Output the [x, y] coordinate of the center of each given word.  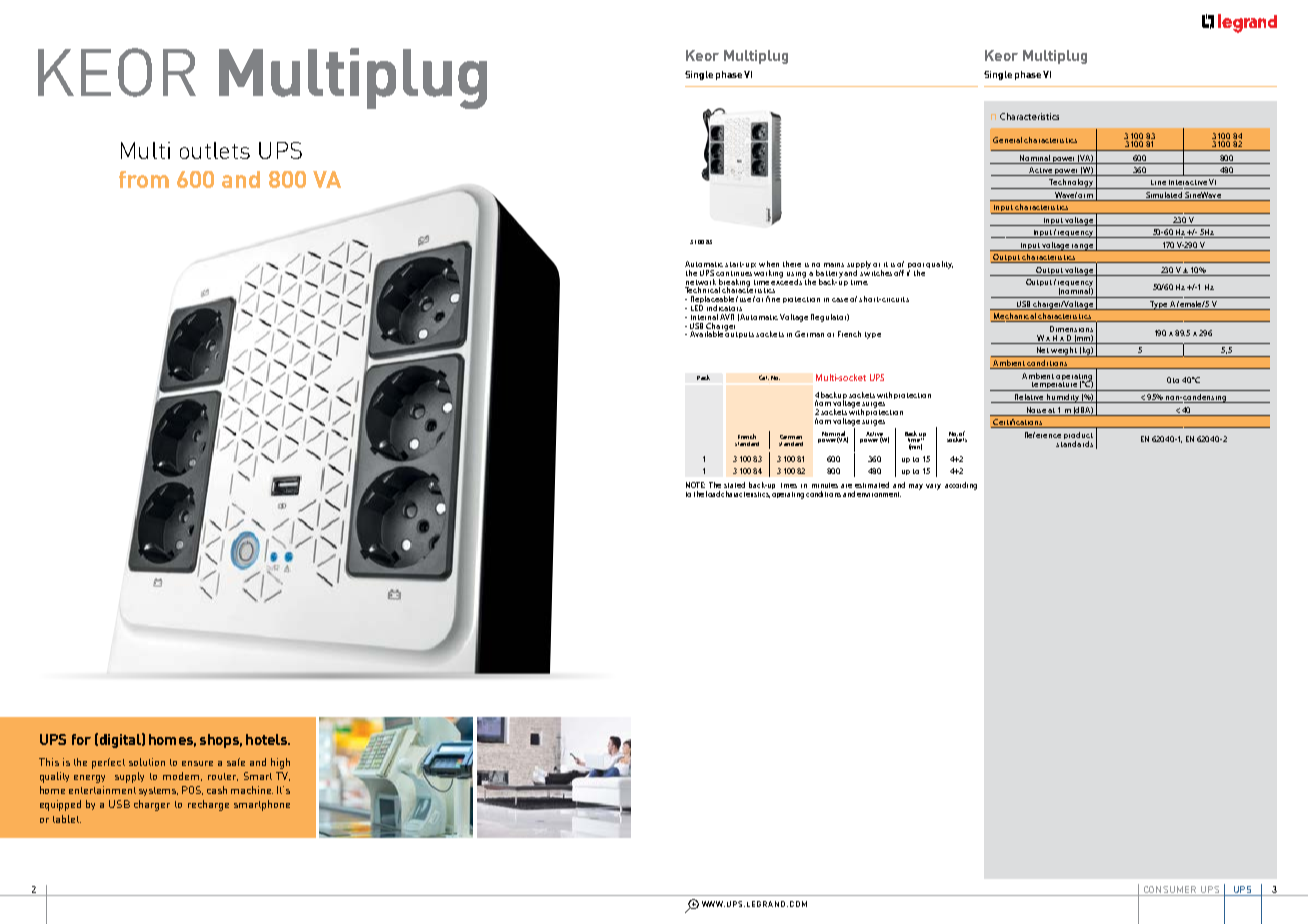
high [280, 763]
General [1007, 140]
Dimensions [1071, 329]
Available [706, 334]
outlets [215, 150]
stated [734, 485]
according [961, 486]
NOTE [695, 485]
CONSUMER [1170, 891]
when [769, 264]
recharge [208, 805]
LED [697, 308]
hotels [267, 739]
